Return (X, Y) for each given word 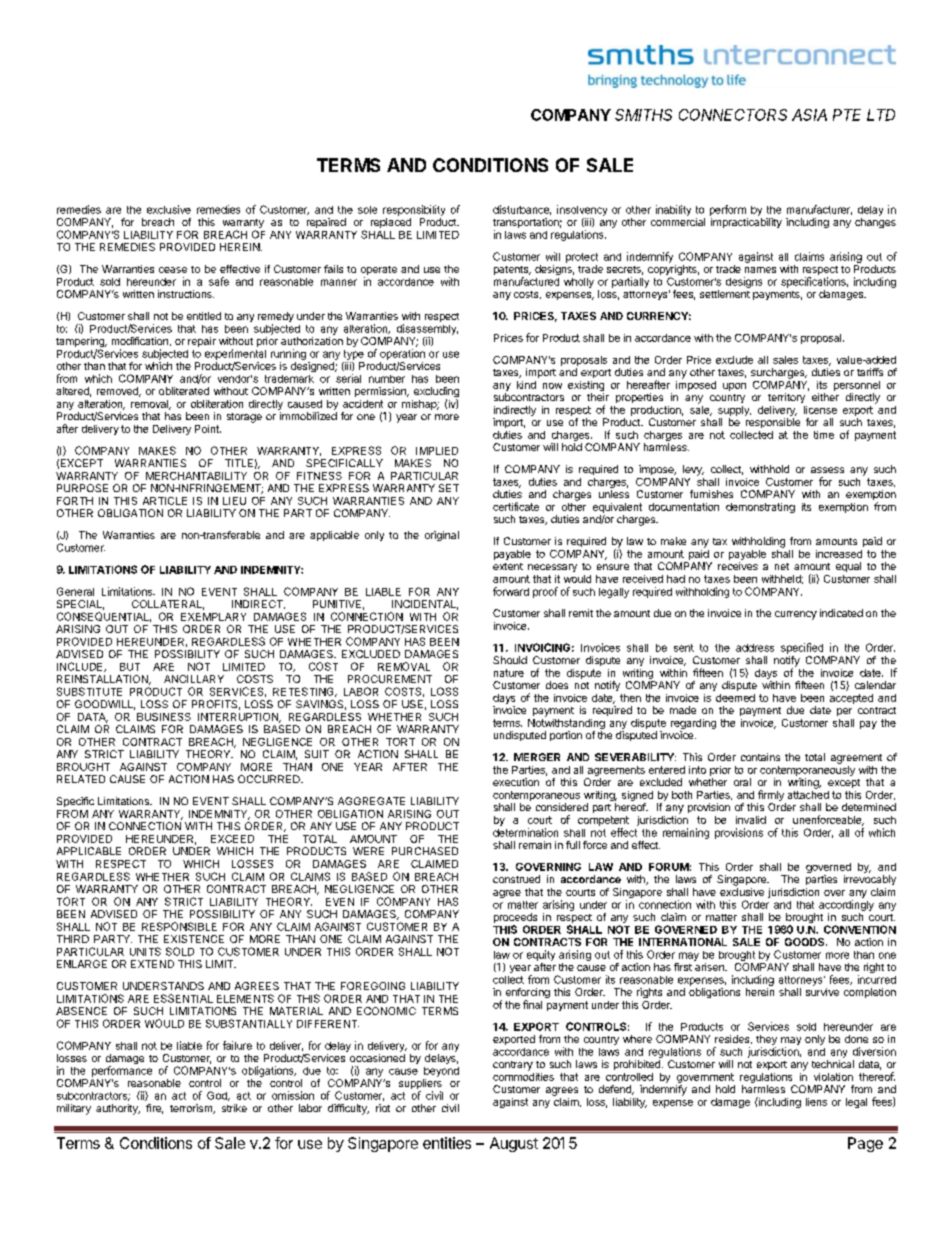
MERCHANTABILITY (196, 476)
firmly (771, 797)
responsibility (414, 210)
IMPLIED (437, 451)
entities (447, 1143)
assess (827, 470)
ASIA (809, 115)
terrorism (192, 1109)
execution (516, 782)
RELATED (81, 779)
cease (173, 270)
